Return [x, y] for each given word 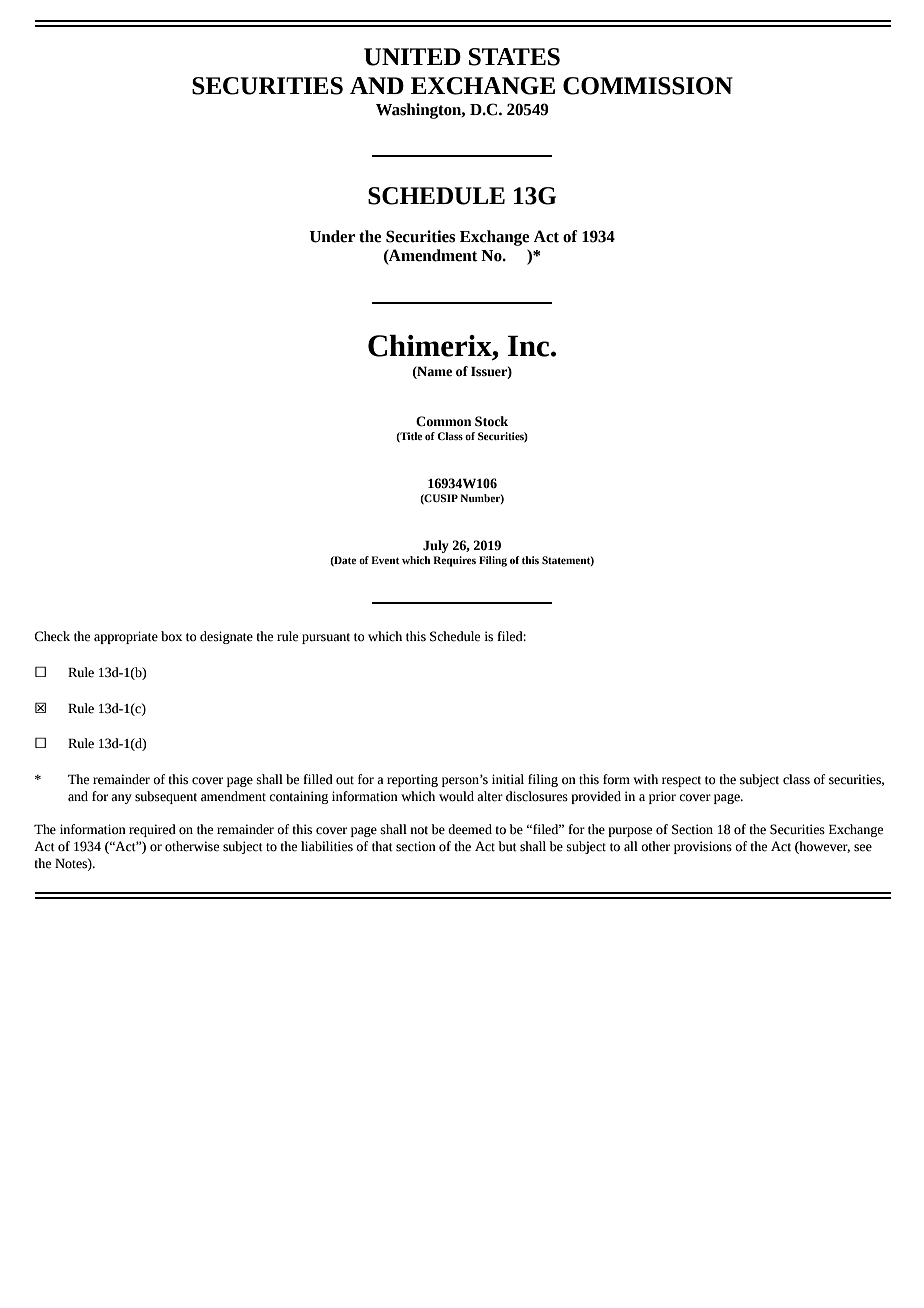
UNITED [412, 57]
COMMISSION [648, 86]
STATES [514, 57]
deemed [470, 829]
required [152, 830]
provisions [703, 847]
